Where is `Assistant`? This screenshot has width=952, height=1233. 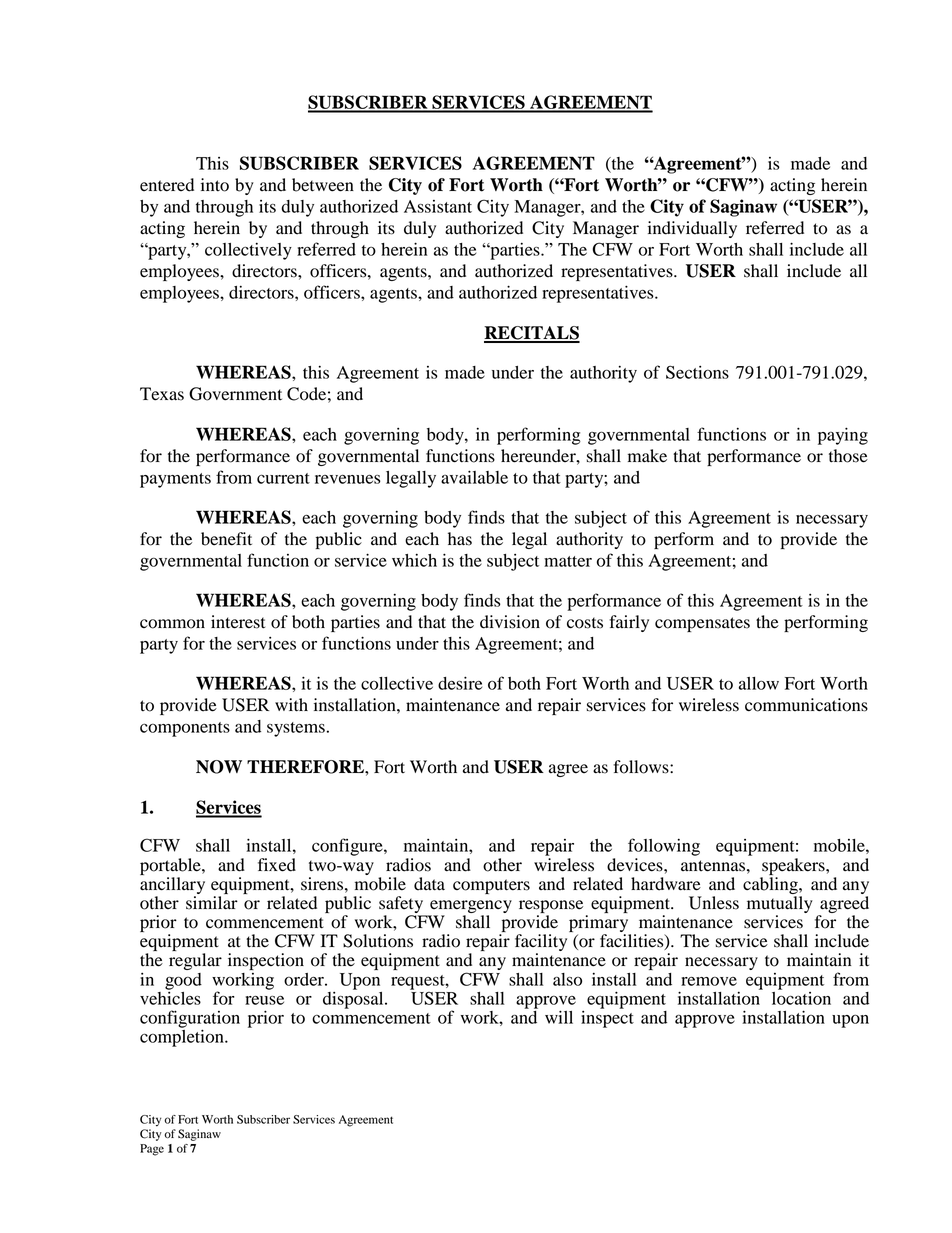
Assistant is located at coordinates (438, 206).
